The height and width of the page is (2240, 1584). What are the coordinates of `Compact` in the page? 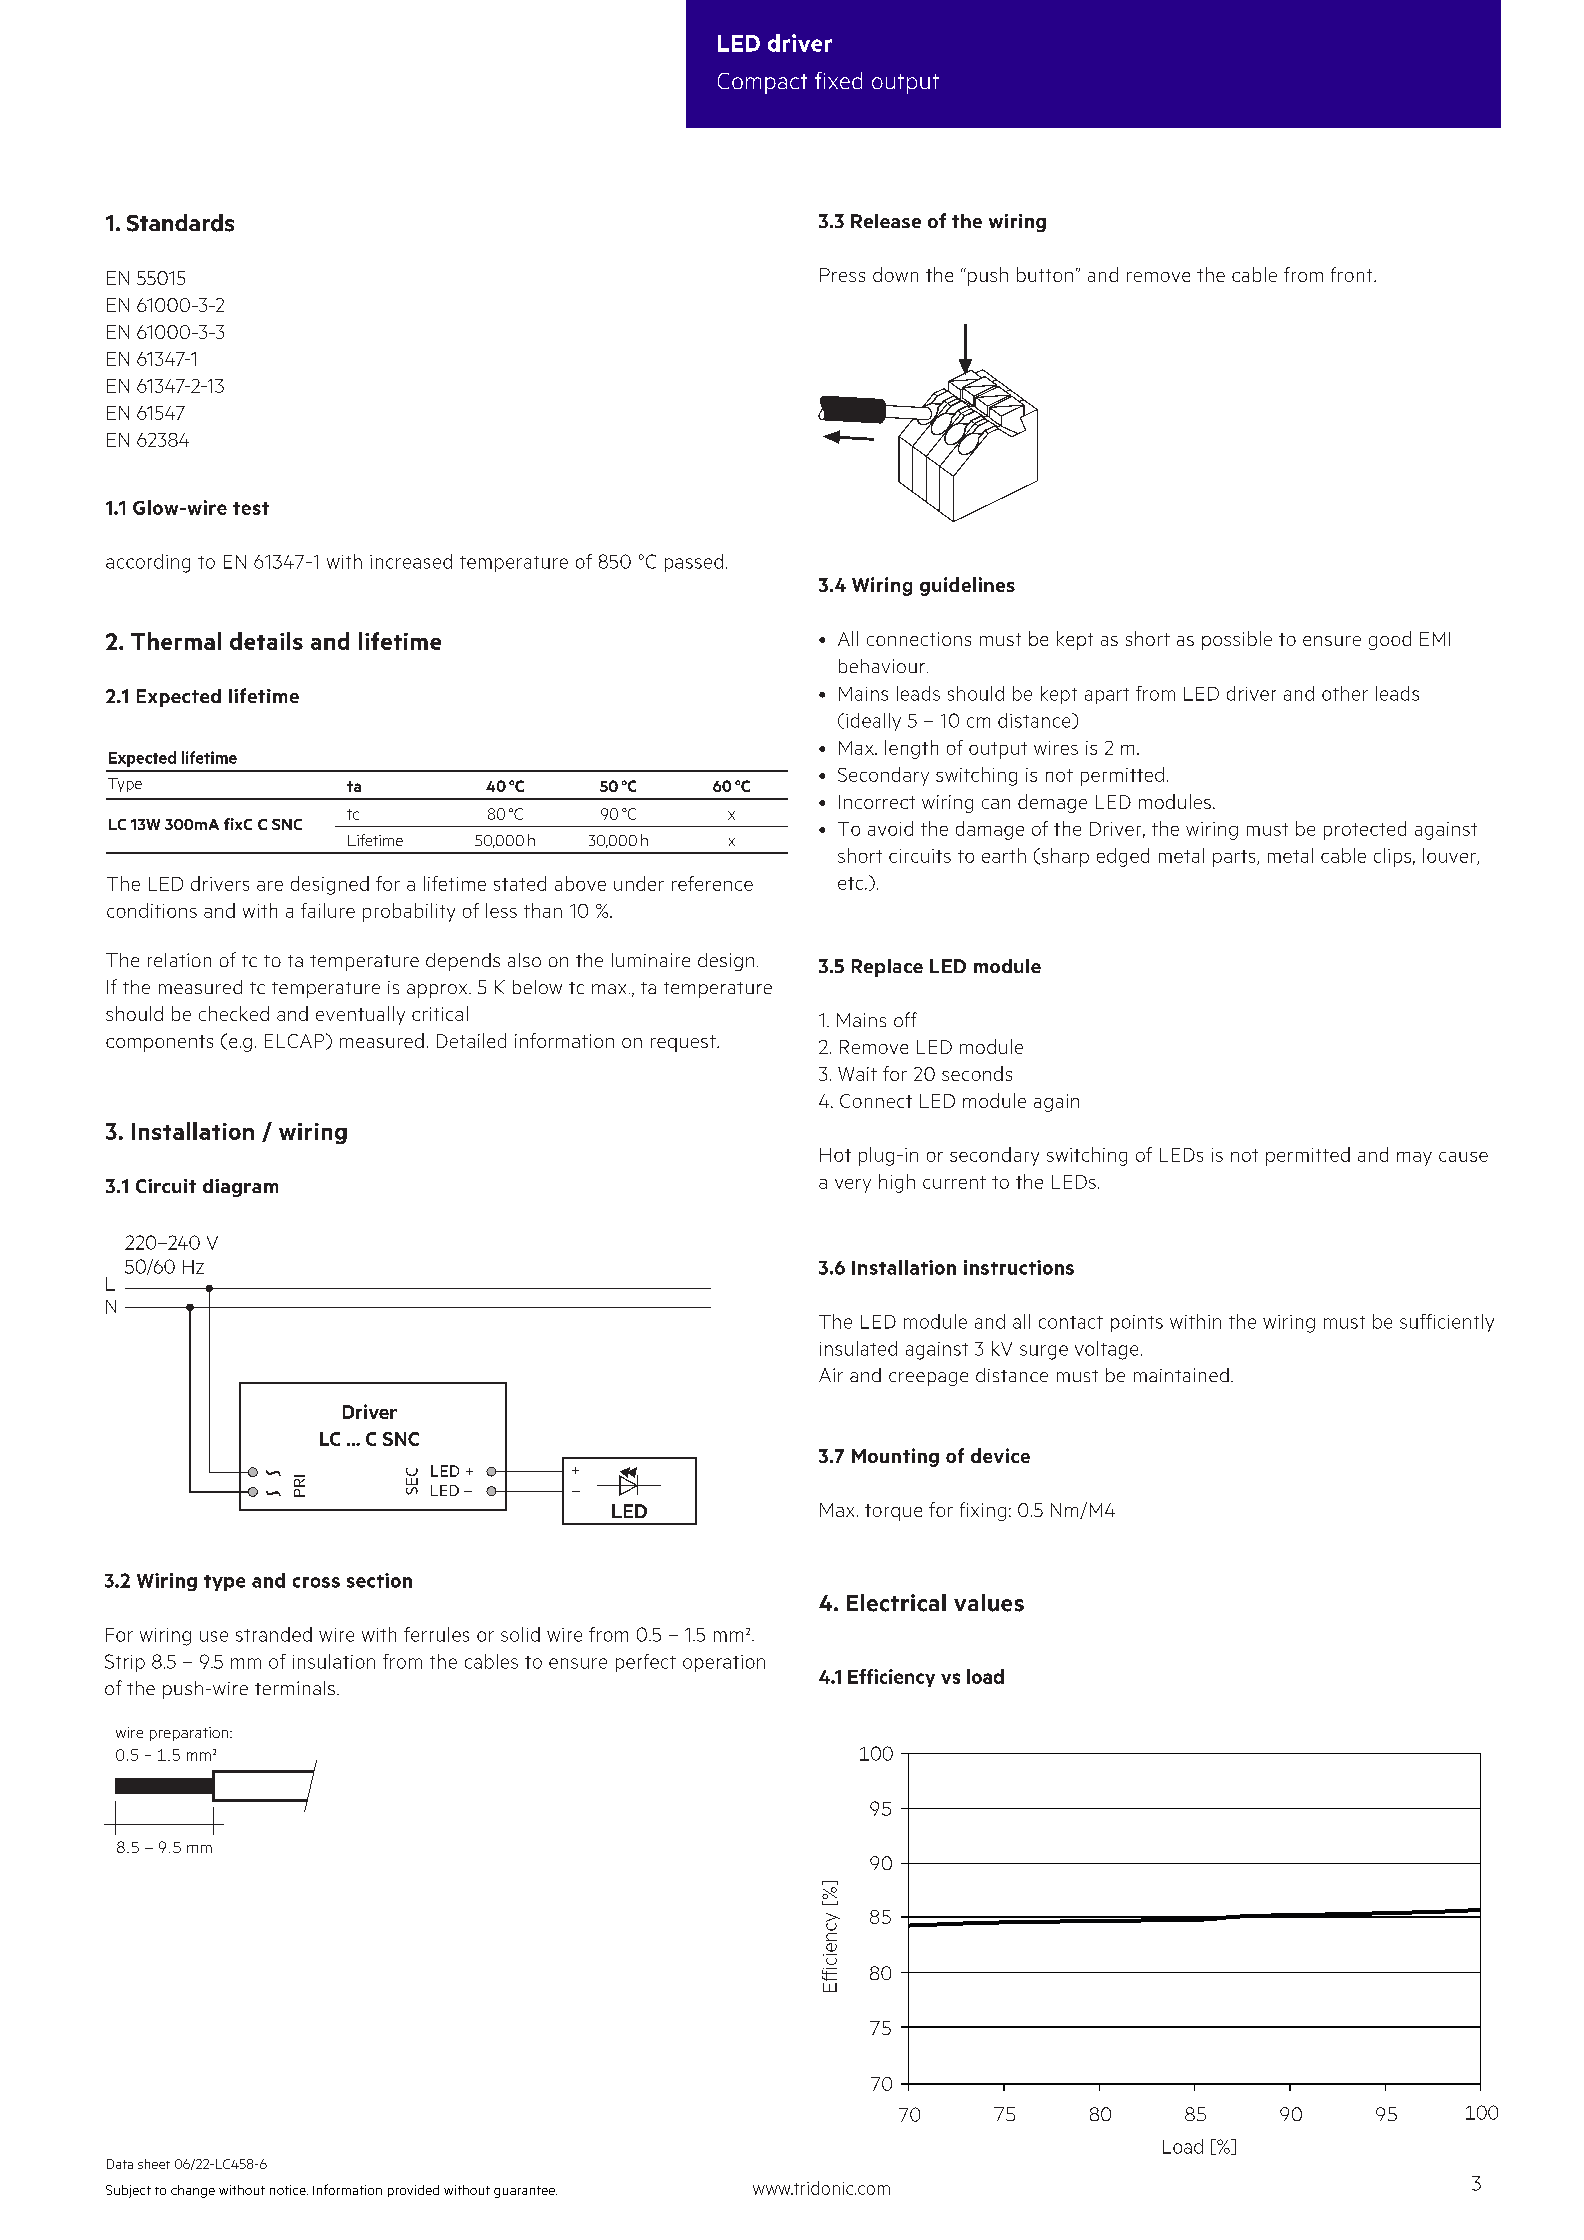 It's located at (762, 83).
